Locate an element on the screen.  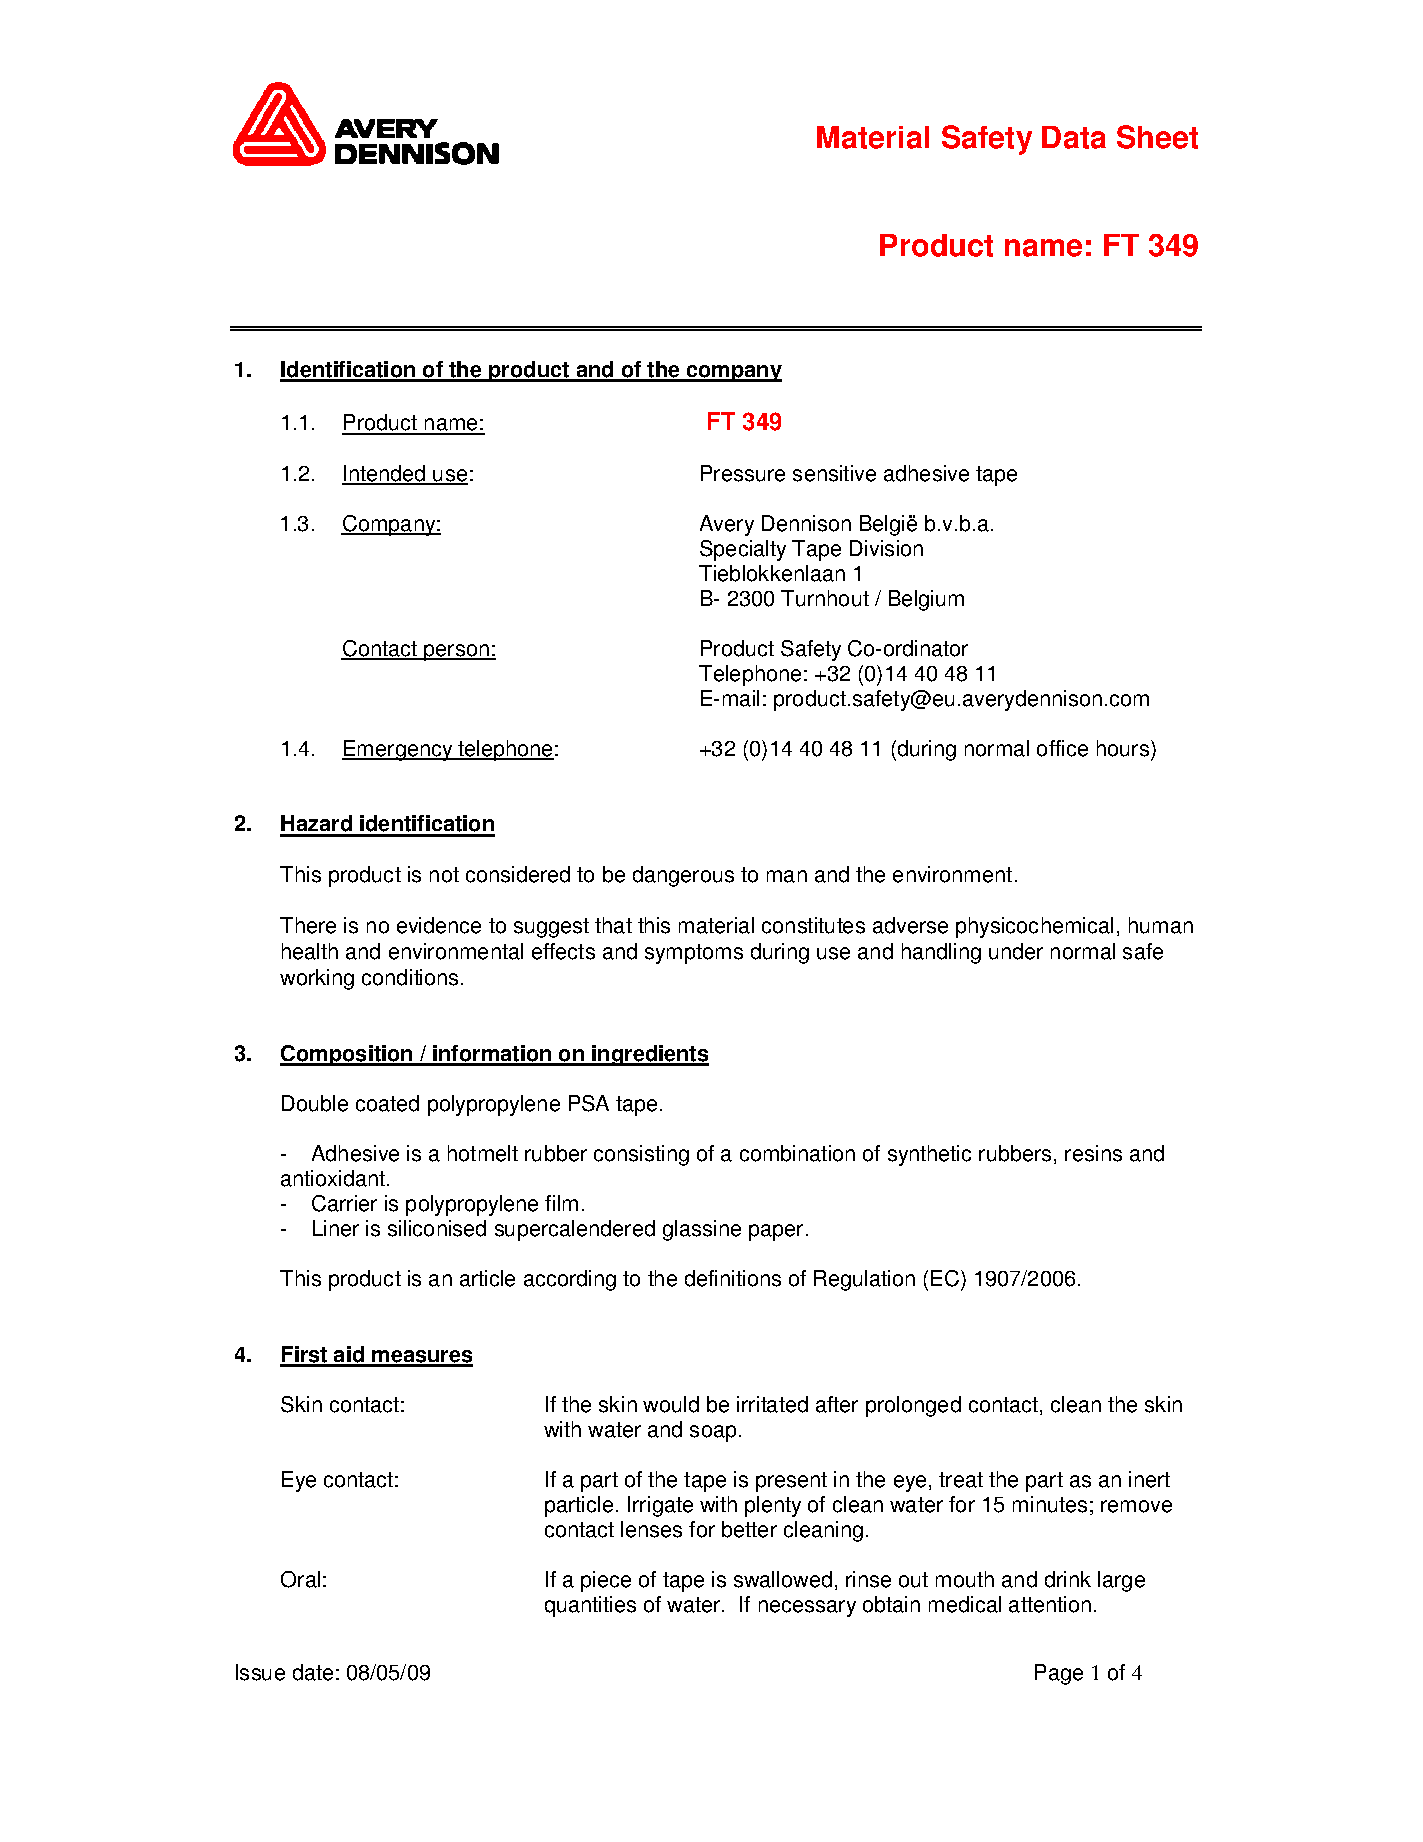
date is located at coordinates (313, 1672).
